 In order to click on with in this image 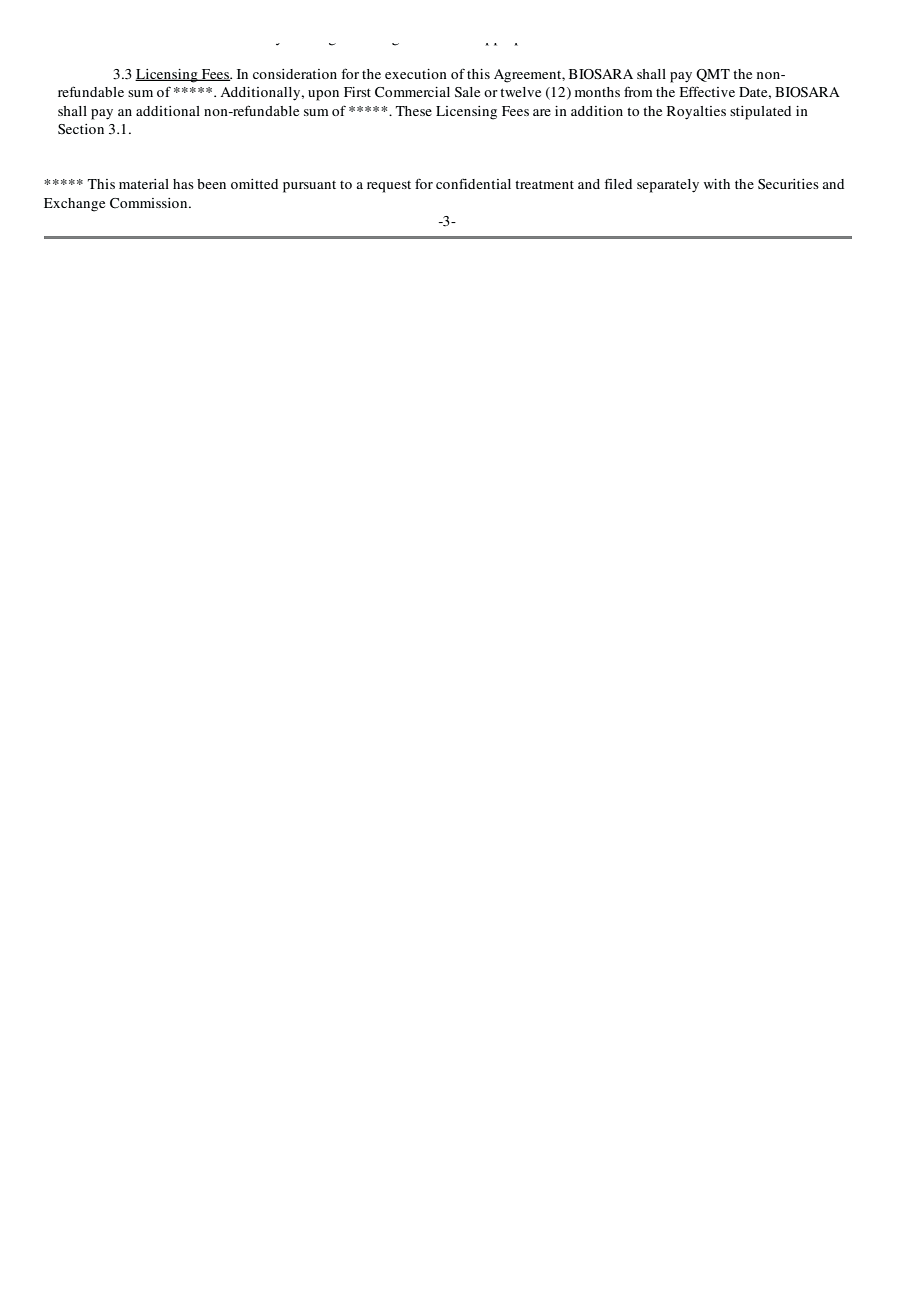, I will do `click(717, 184)`.
